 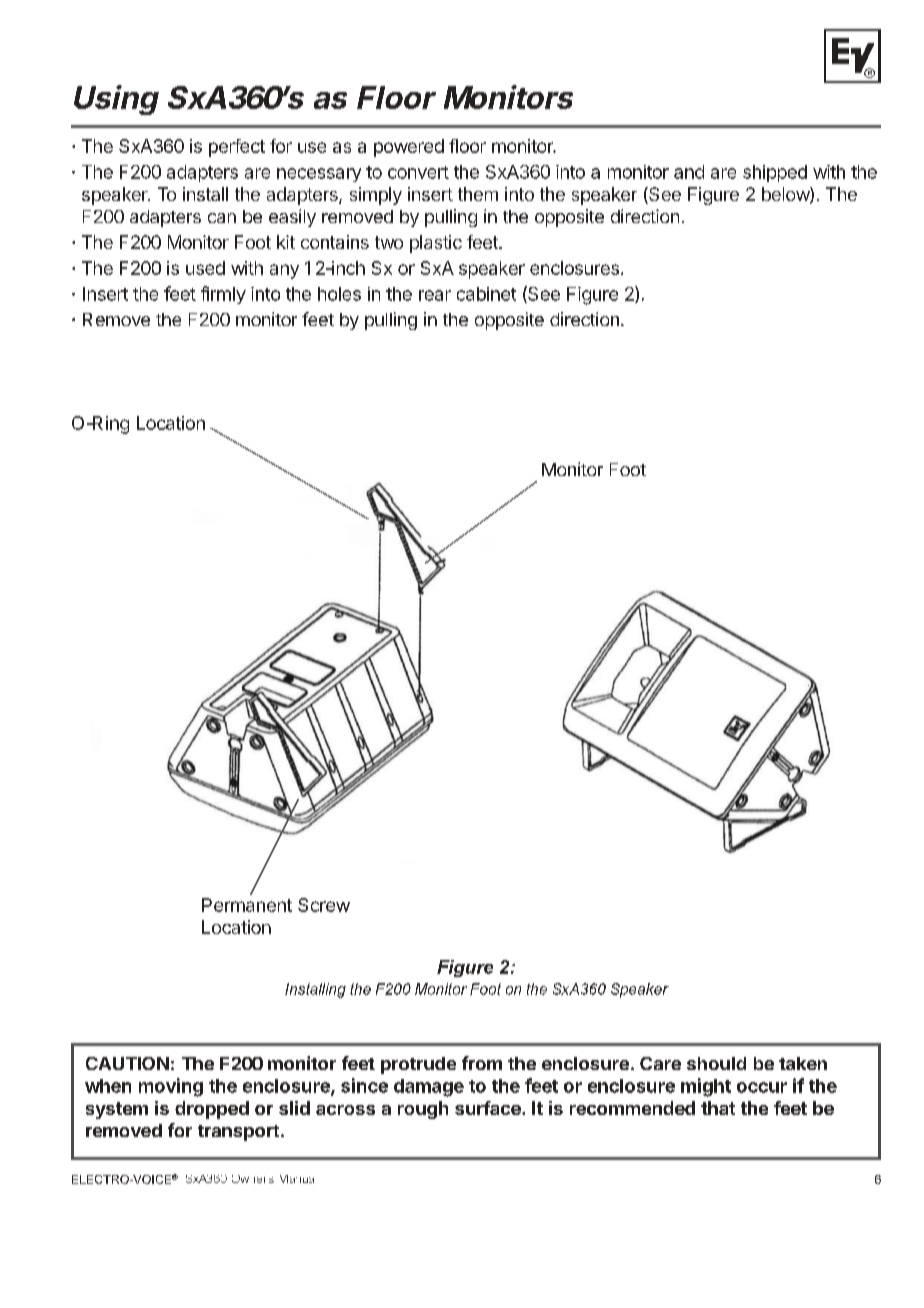 What do you see at coordinates (478, 194) in the screenshot?
I see `them` at bounding box center [478, 194].
